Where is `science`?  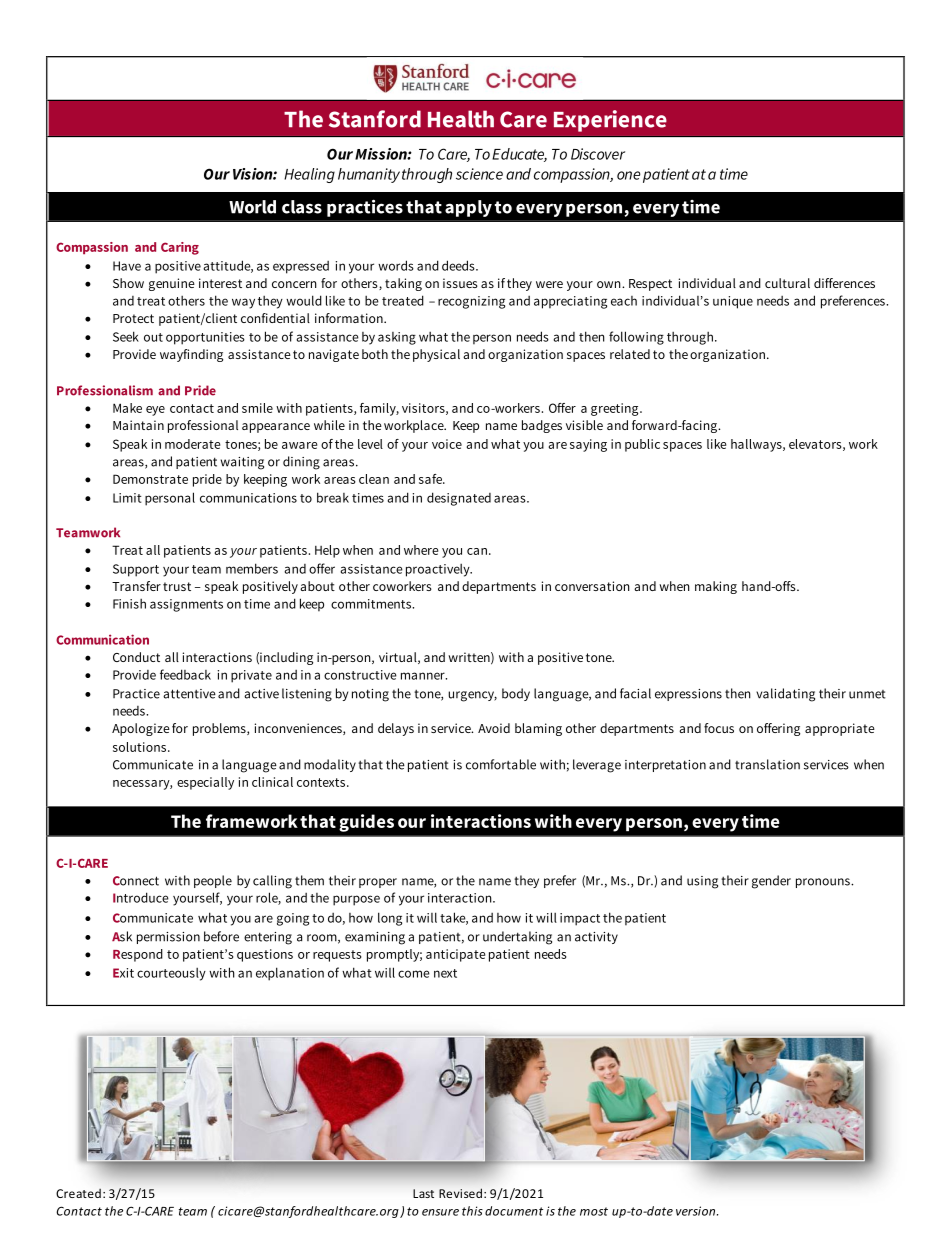
science is located at coordinates (479, 174).
